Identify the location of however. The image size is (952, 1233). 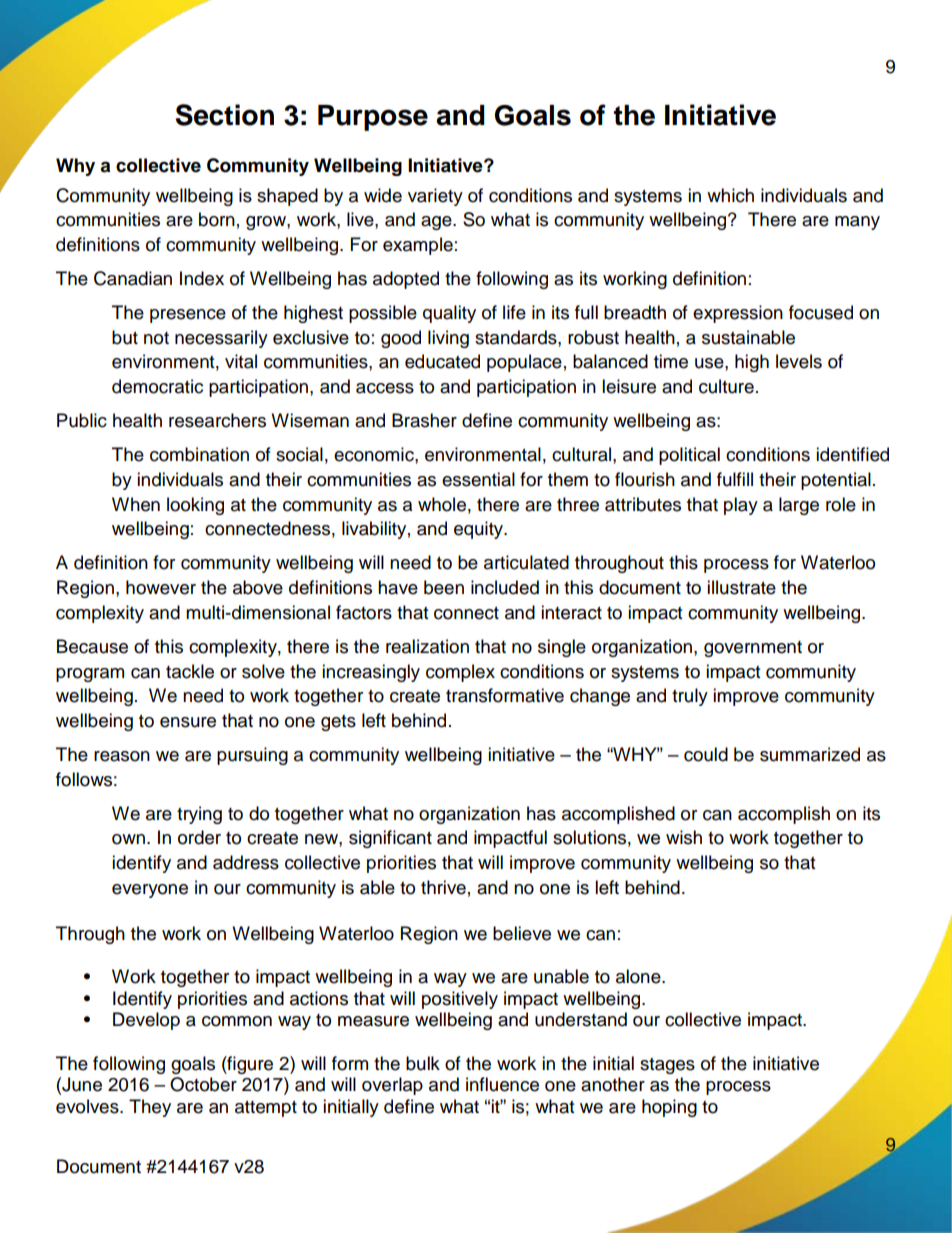
(161, 587).
